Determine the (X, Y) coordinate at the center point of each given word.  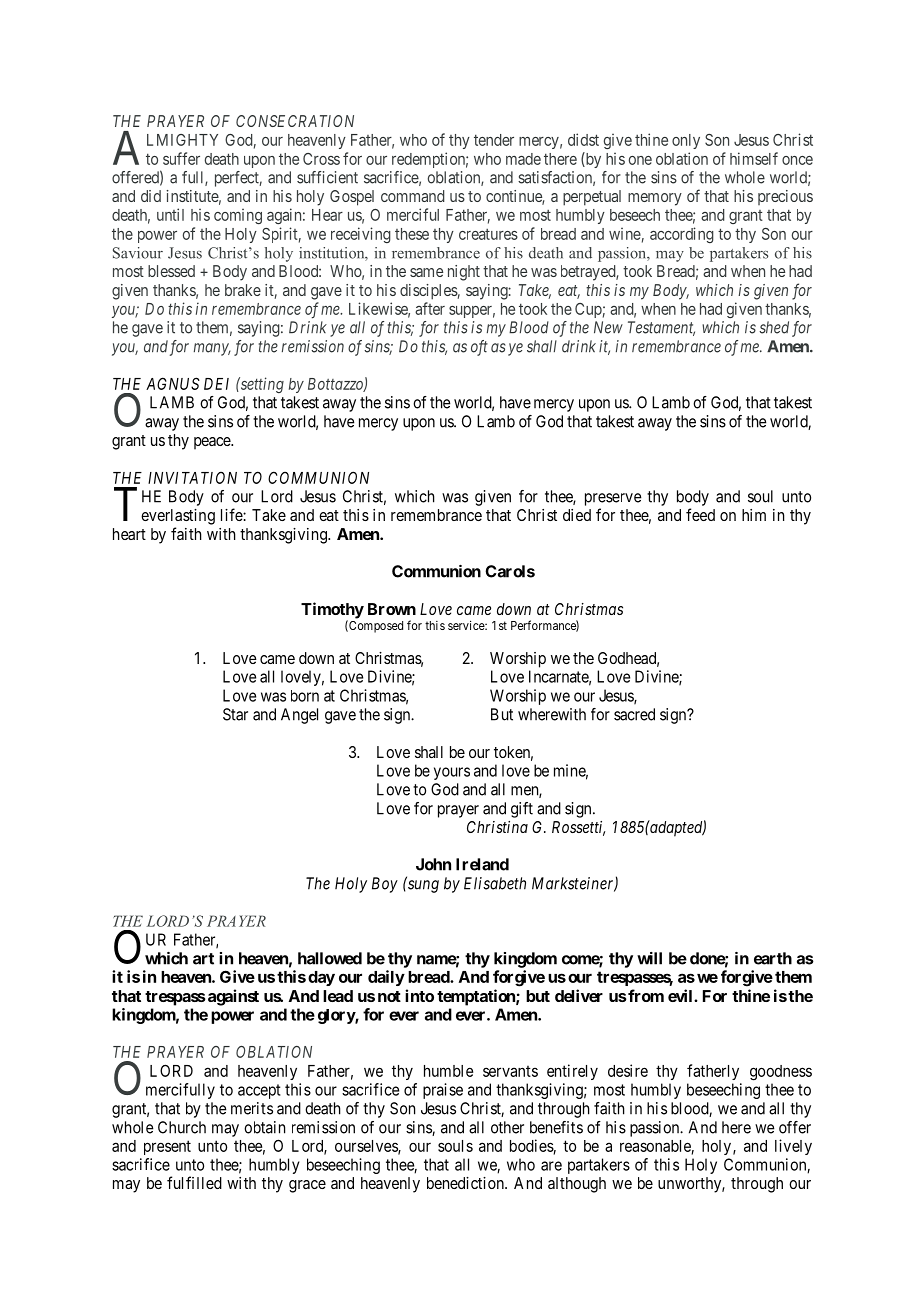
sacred (634, 714)
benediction (466, 1183)
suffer (181, 158)
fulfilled (194, 1182)
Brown (392, 609)
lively (793, 1147)
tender (494, 140)
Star (235, 714)
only (686, 141)
